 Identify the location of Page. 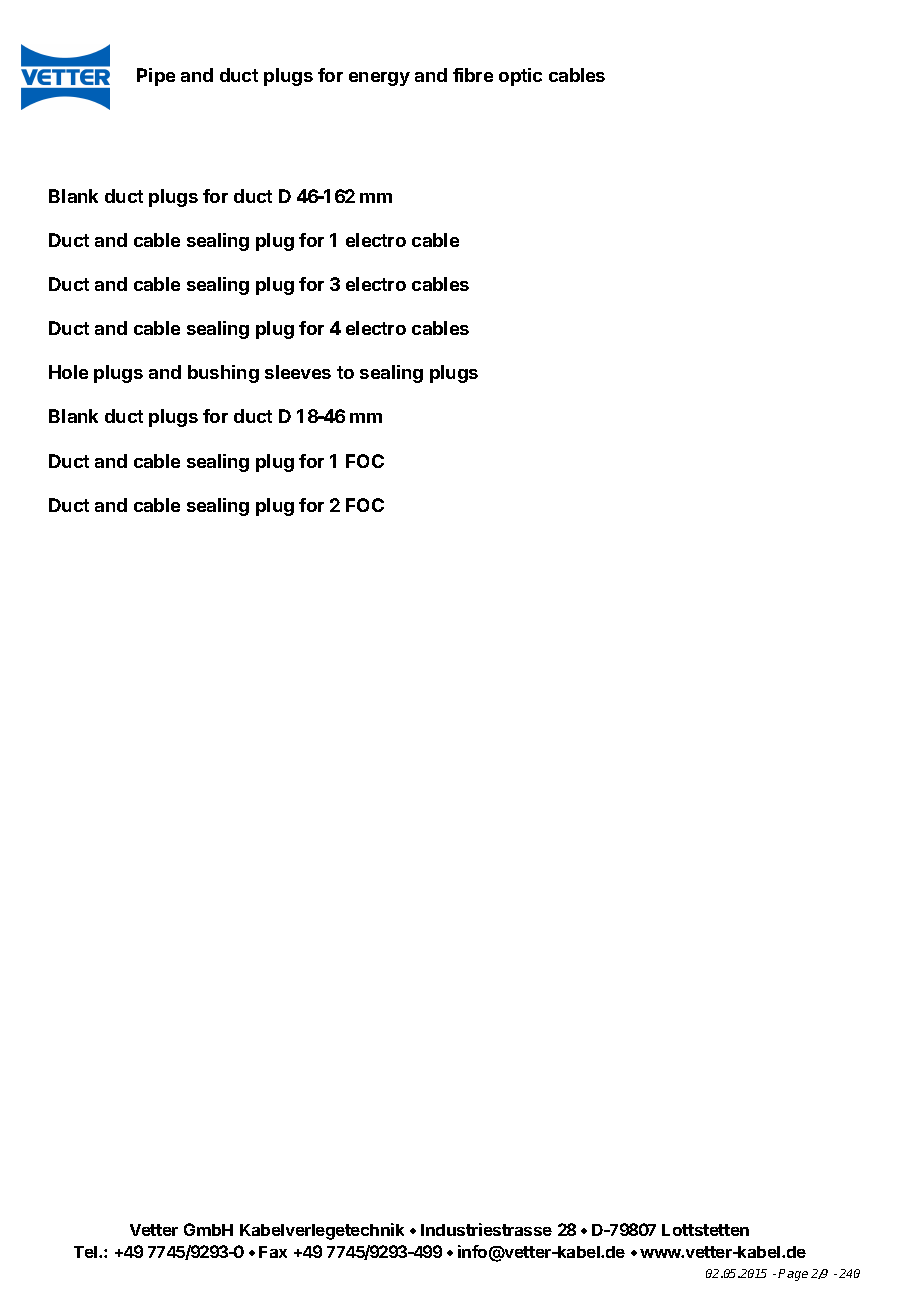
(793, 1275).
